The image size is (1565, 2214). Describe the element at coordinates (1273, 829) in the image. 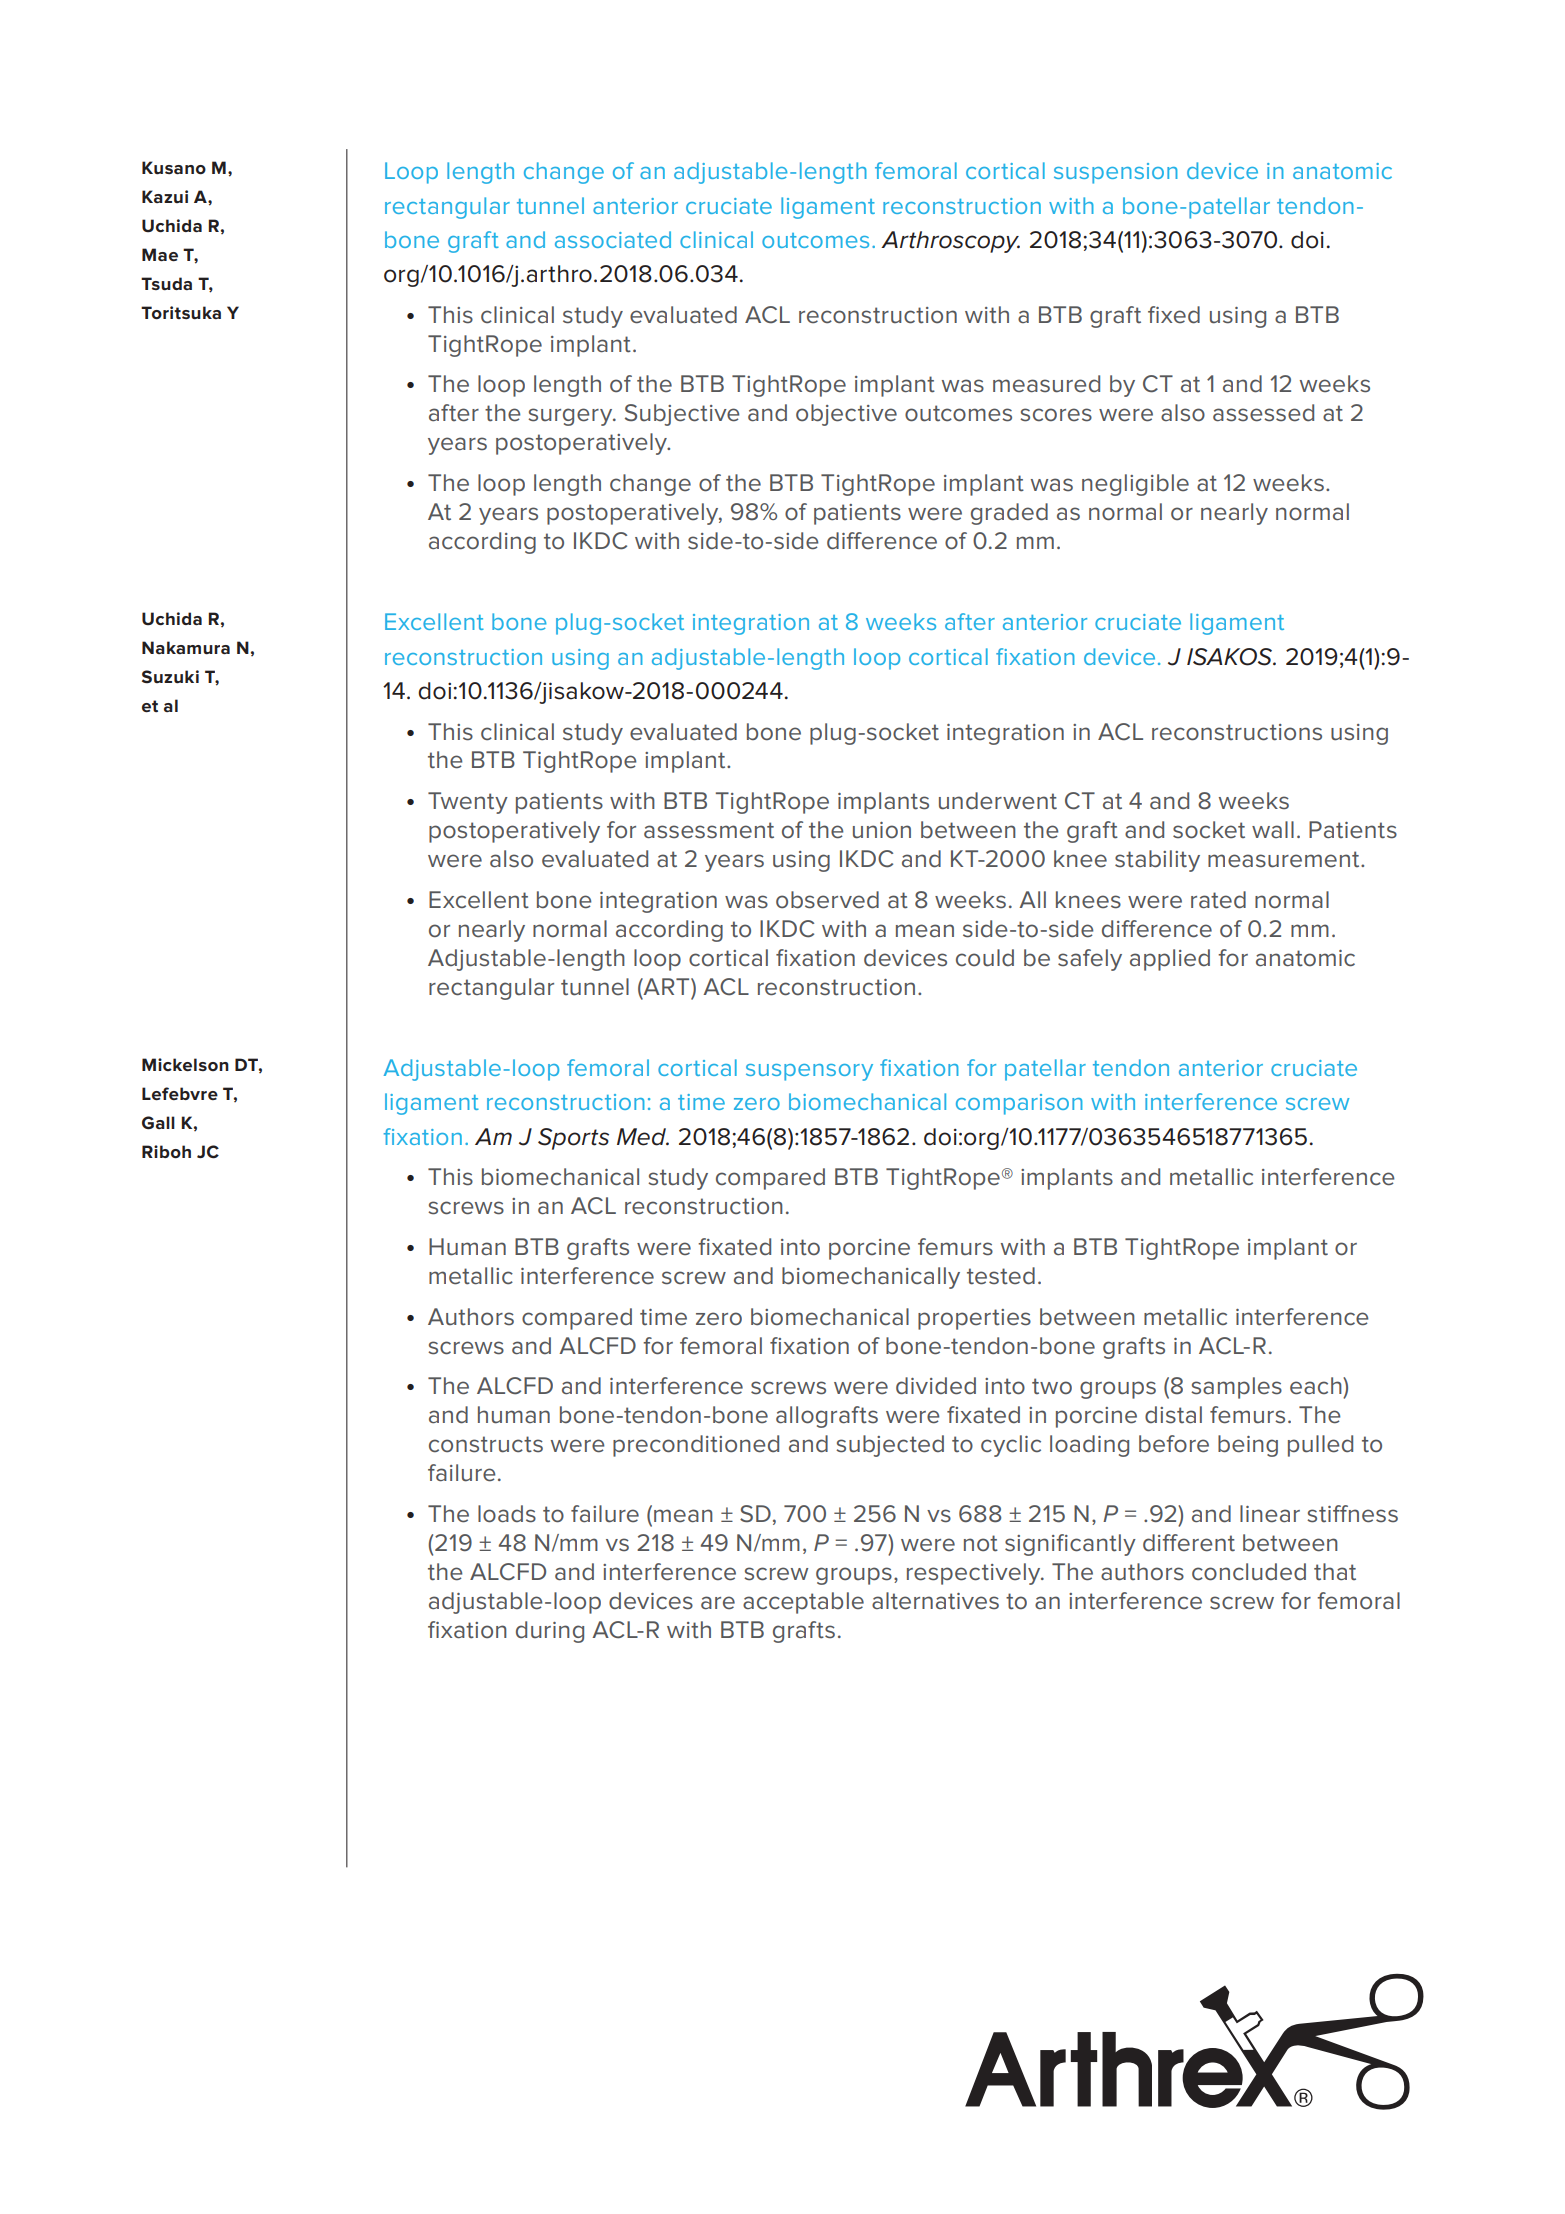

I see `wall` at that location.
